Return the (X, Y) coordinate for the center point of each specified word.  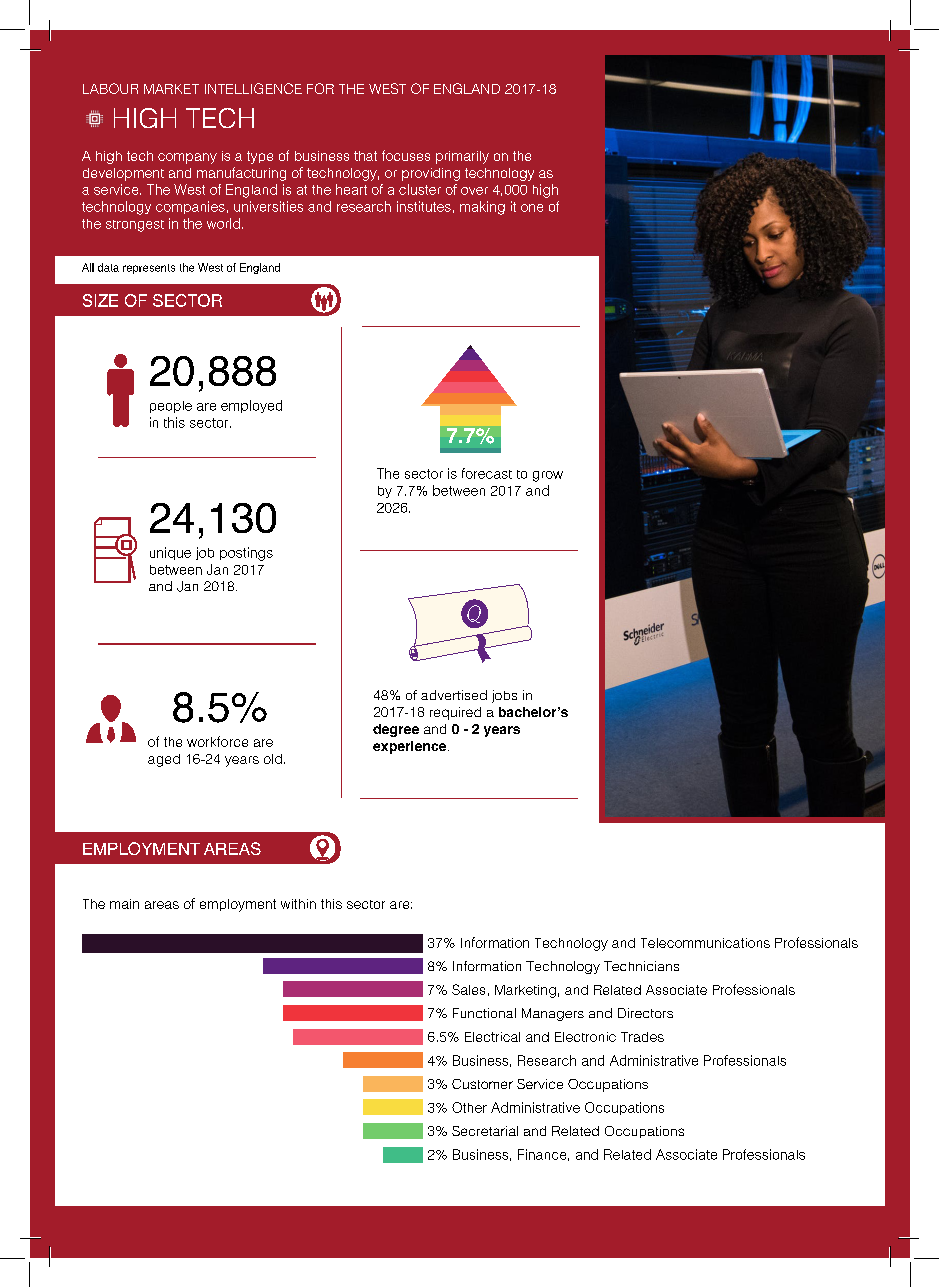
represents (149, 269)
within (298, 904)
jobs (504, 696)
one (532, 208)
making (482, 208)
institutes (424, 206)
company (187, 158)
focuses (406, 155)
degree (396, 730)
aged (164, 760)
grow (548, 476)
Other (469, 1107)
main (124, 904)
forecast (487, 473)
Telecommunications (705, 943)
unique (170, 553)
